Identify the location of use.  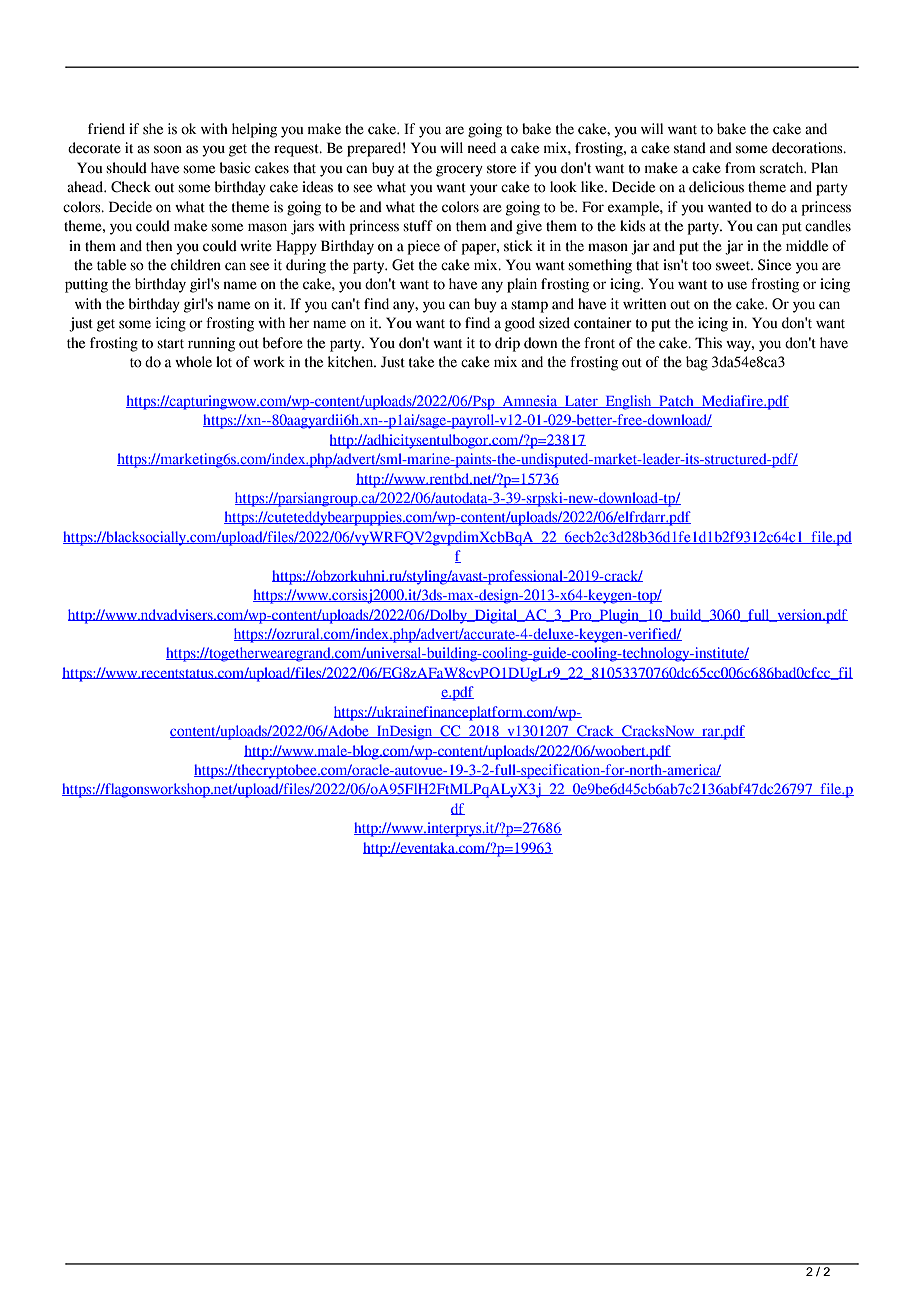
(737, 285).
